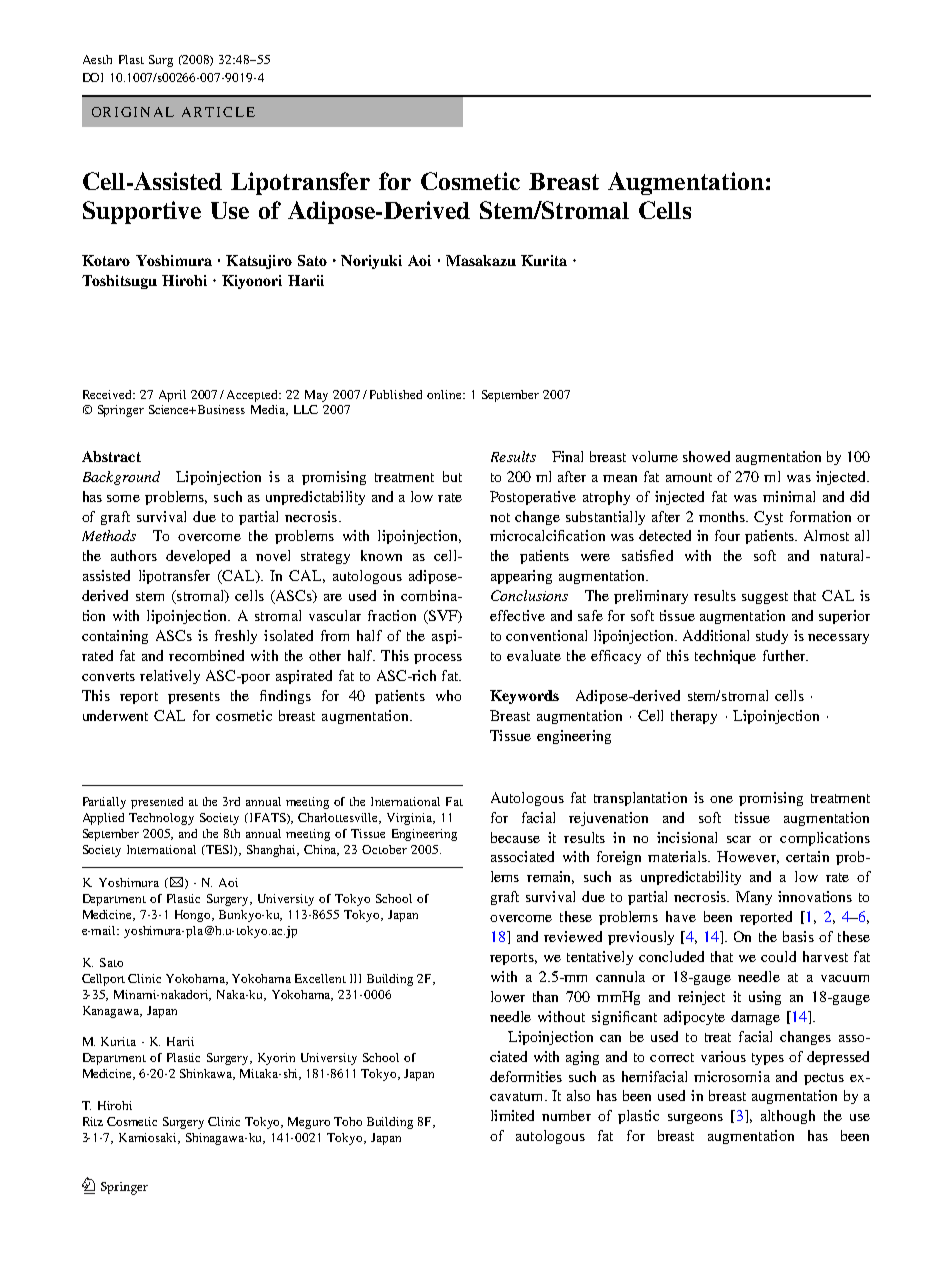 The image size is (952, 1265). What do you see at coordinates (452, 476) in the image?
I see `but` at bounding box center [452, 476].
